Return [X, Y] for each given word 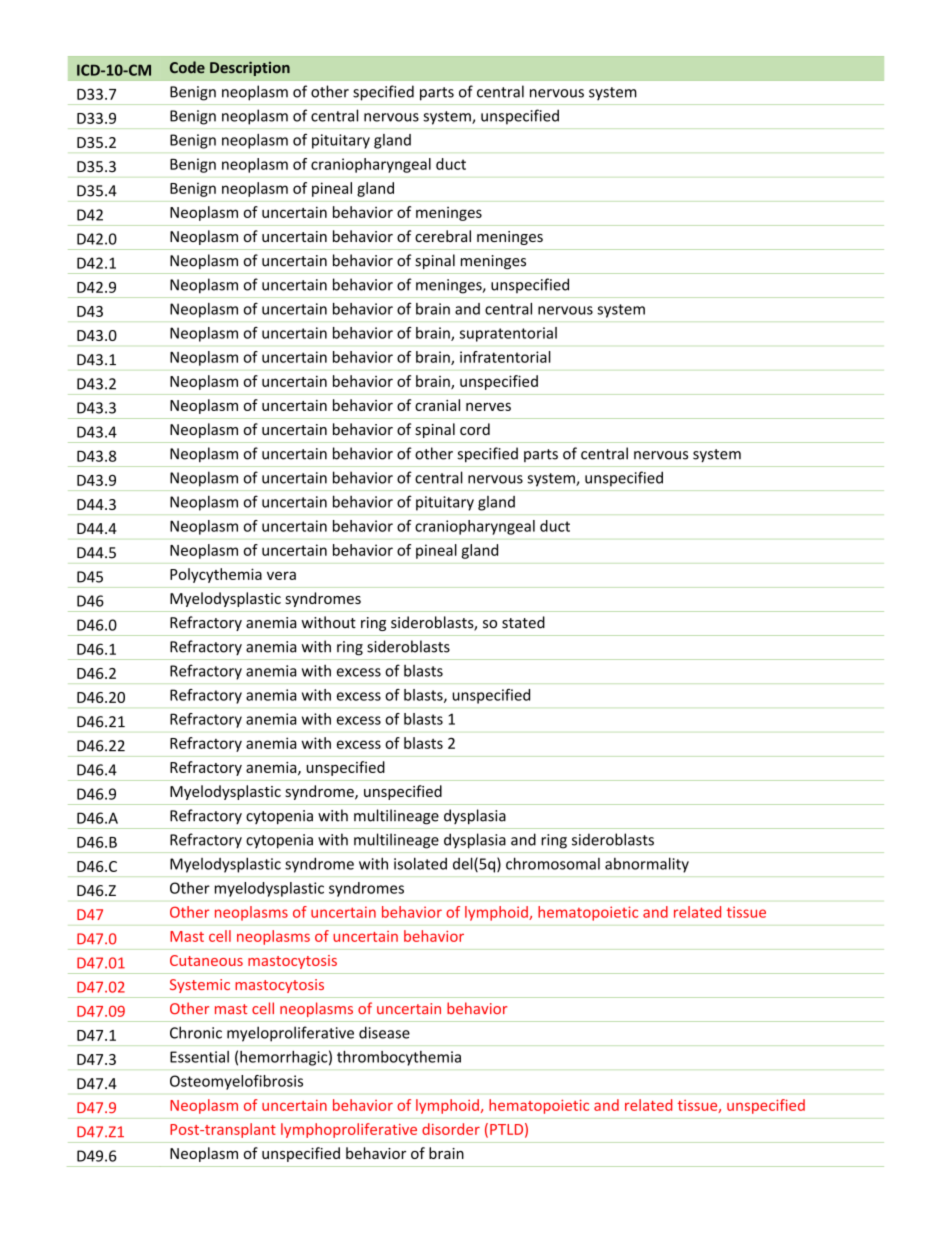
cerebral [443, 236]
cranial [437, 405]
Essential [199, 1057]
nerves [488, 406]
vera [281, 575]
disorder [451, 1129]
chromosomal [553, 863]
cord [475, 429]
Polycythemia [216, 575]
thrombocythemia [399, 1058]
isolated [420, 863]
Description [250, 68]
